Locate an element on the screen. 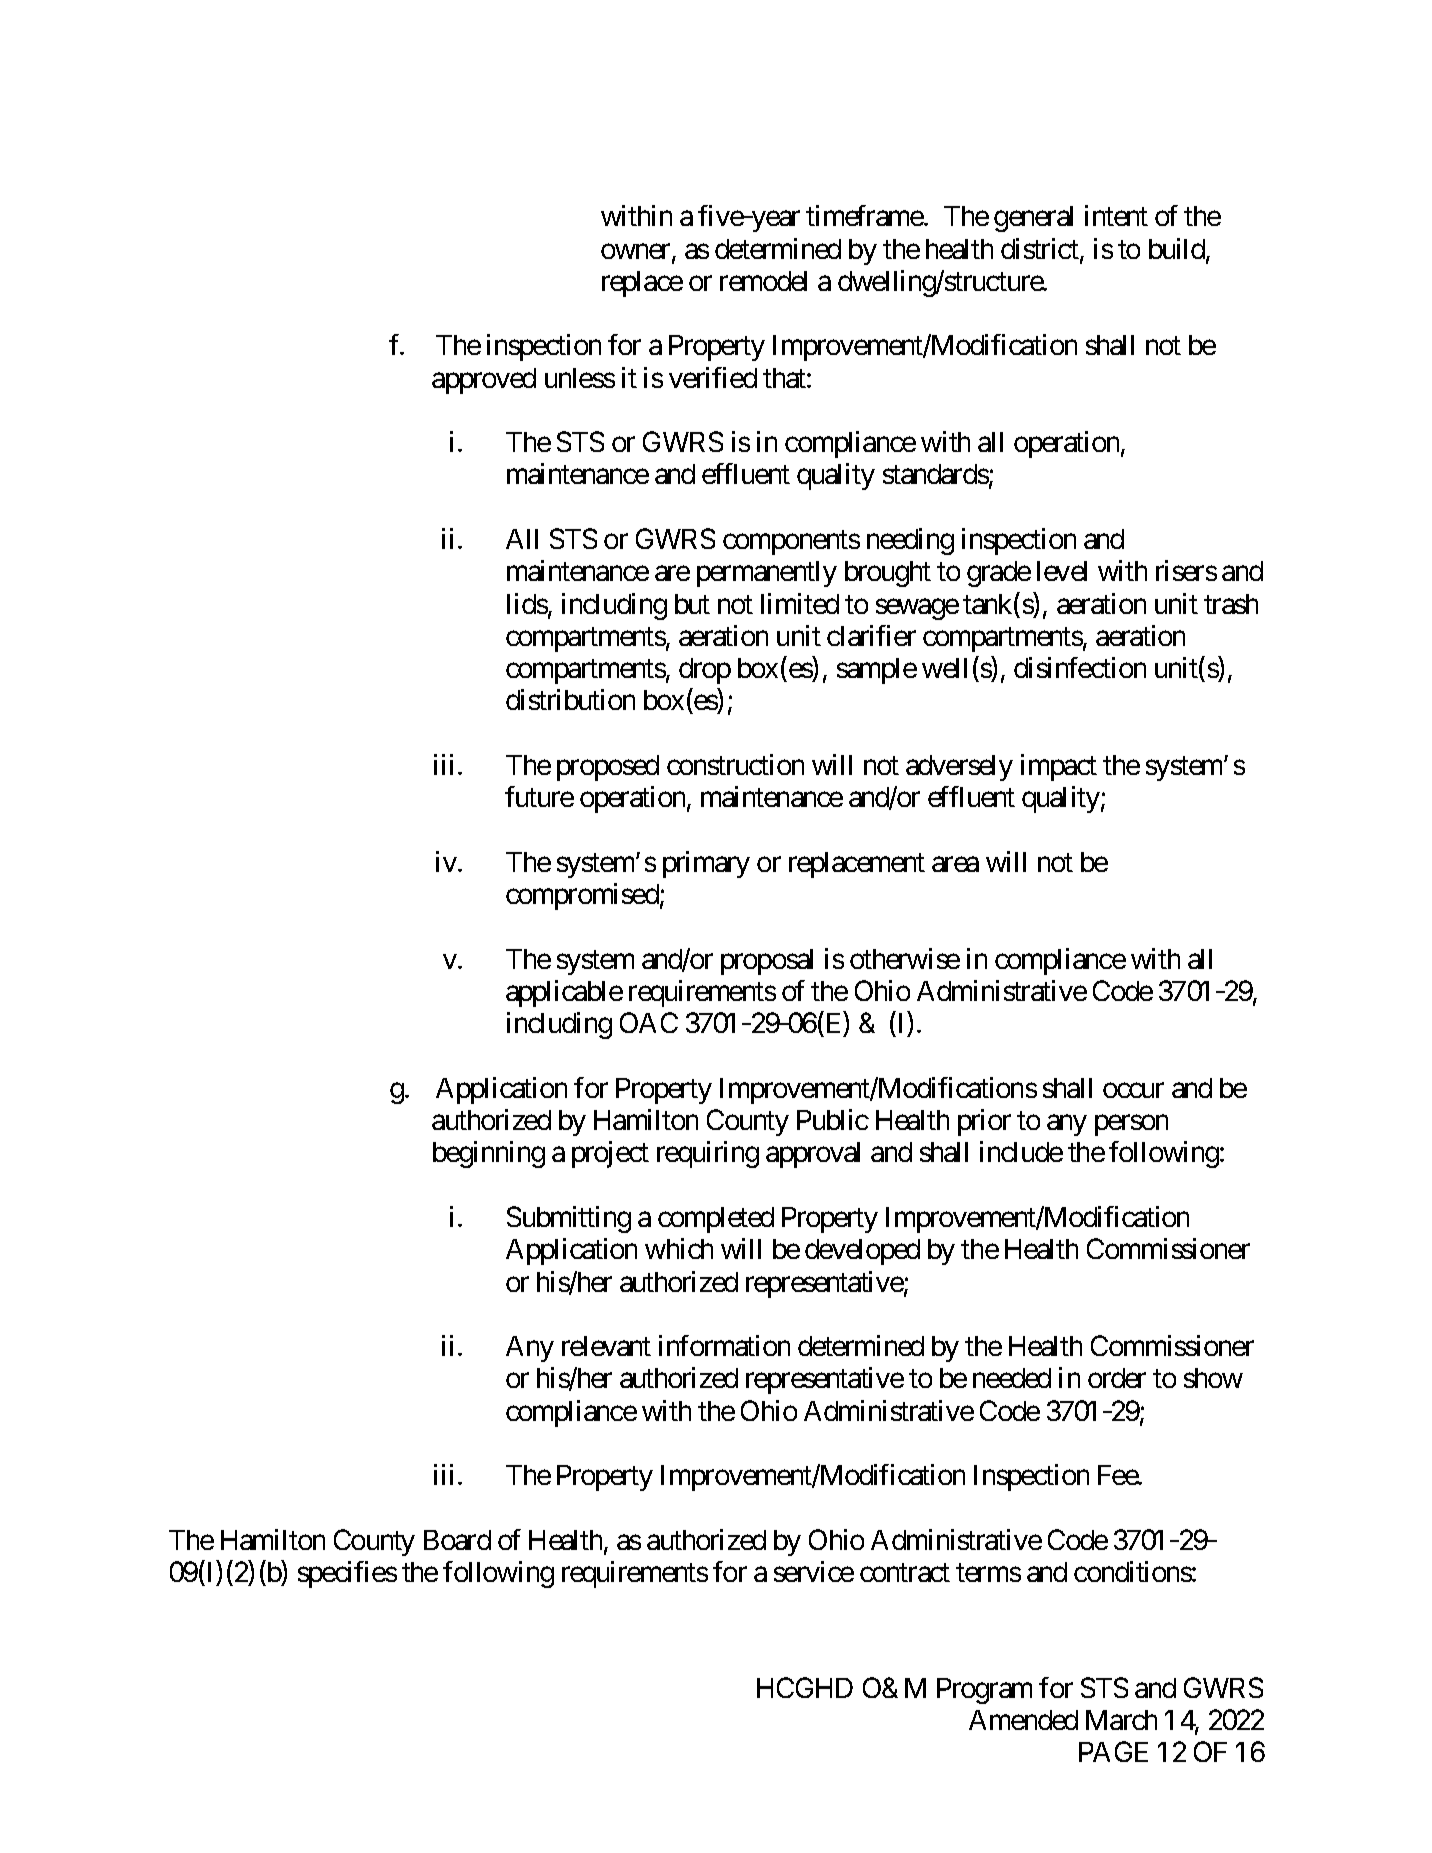 The width and height of the screenshot is (1432, 1853). occur is located at coordinates (1133, 1090).
